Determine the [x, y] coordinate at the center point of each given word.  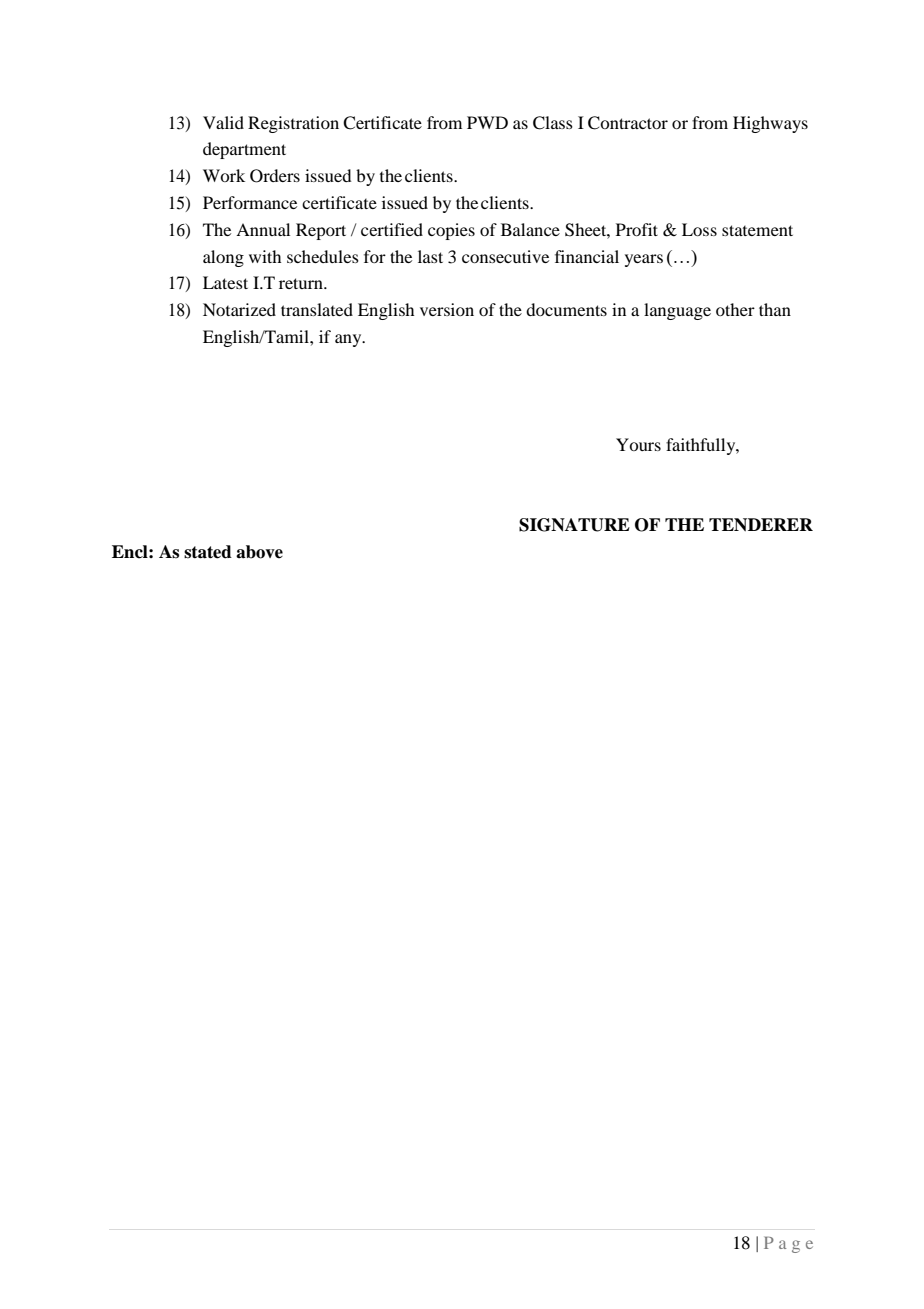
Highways [770, 124]
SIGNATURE [574, 525]
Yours [638, 444]
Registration [293, 124]
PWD [487, 122]
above [259, 552]
